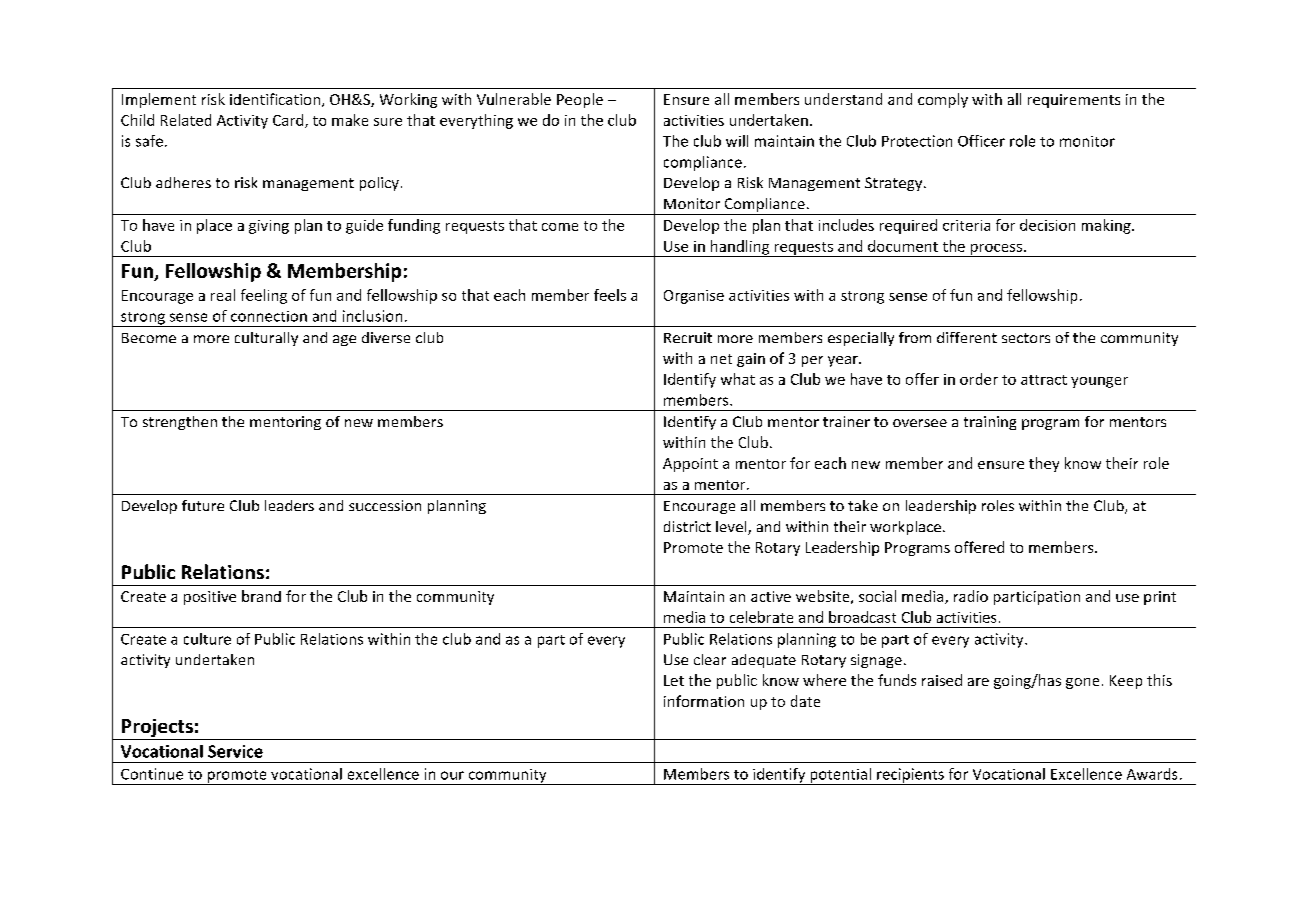 The width and height of the screenshot is (1308, 924). What do you see at coordinates (289, 121) in the screenshot?
I see `Card` at bounding box center [289, 121].
